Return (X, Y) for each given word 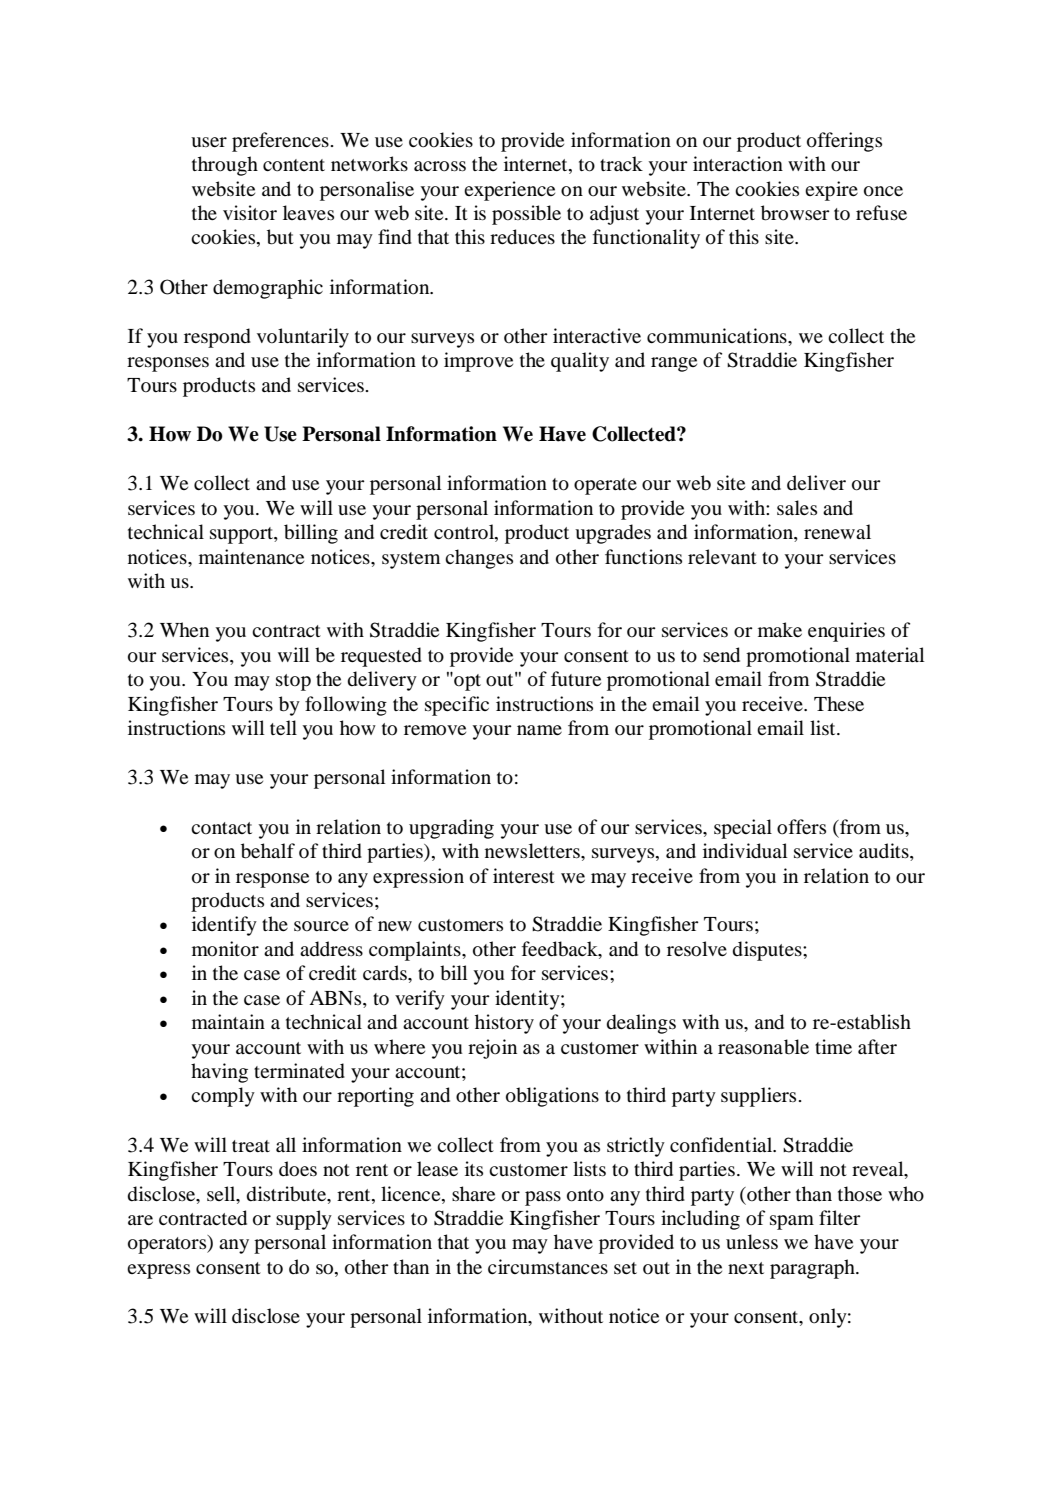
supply (304, 1220)
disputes (768, 951)
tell (283, 727)
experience (509, 191)
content (294, 165)
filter (840, 1217)
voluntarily (303, 338)
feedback (561, 949)
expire (831, 191)
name (539, 730)
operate (605, 486)
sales (797, 507)
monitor (225, 949)
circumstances (548, 1266)
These (839, 703)
